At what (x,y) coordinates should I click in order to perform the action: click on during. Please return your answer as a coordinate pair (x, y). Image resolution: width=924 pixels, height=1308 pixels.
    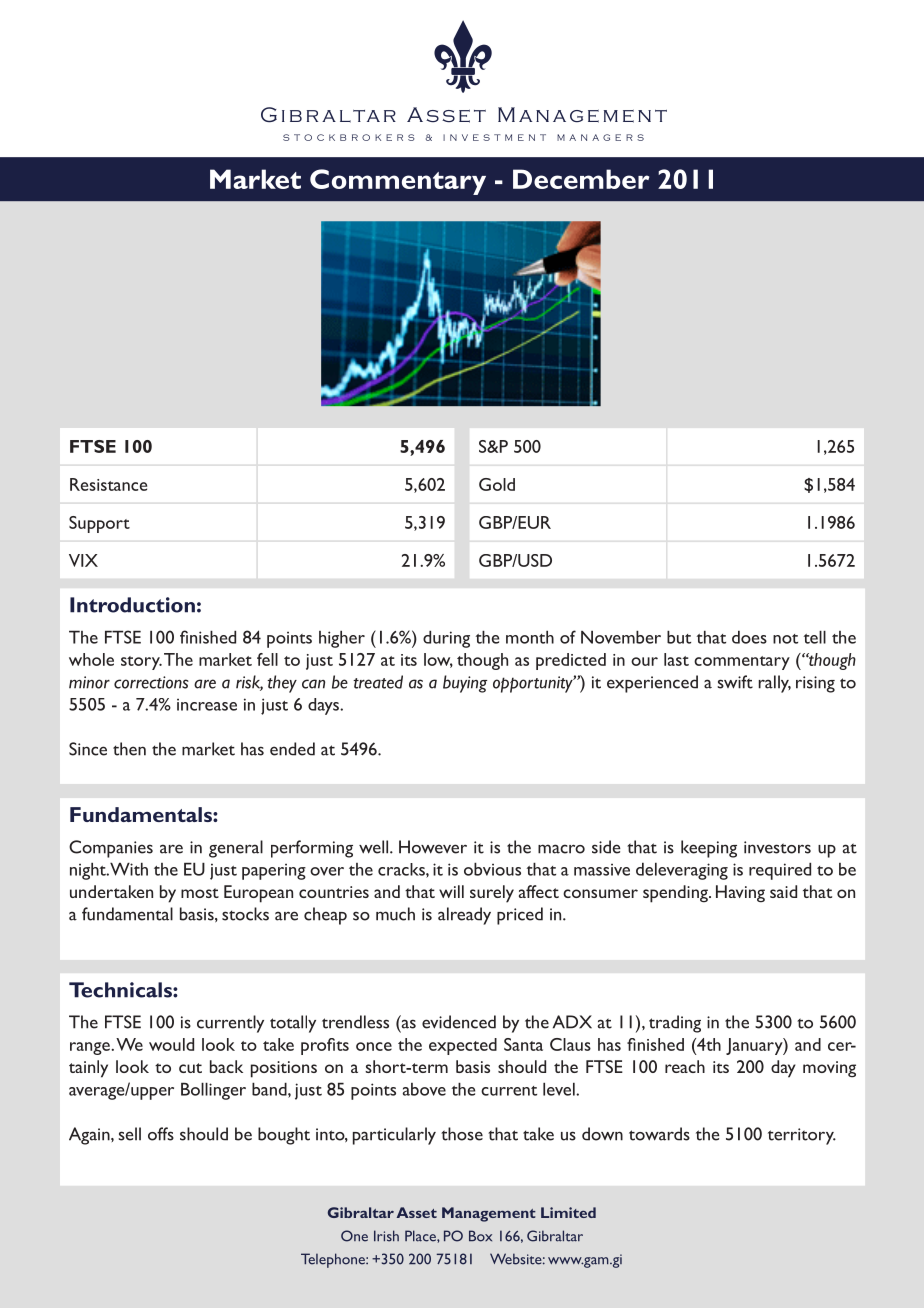
    Looking at the image, I should click on (446, 639).
